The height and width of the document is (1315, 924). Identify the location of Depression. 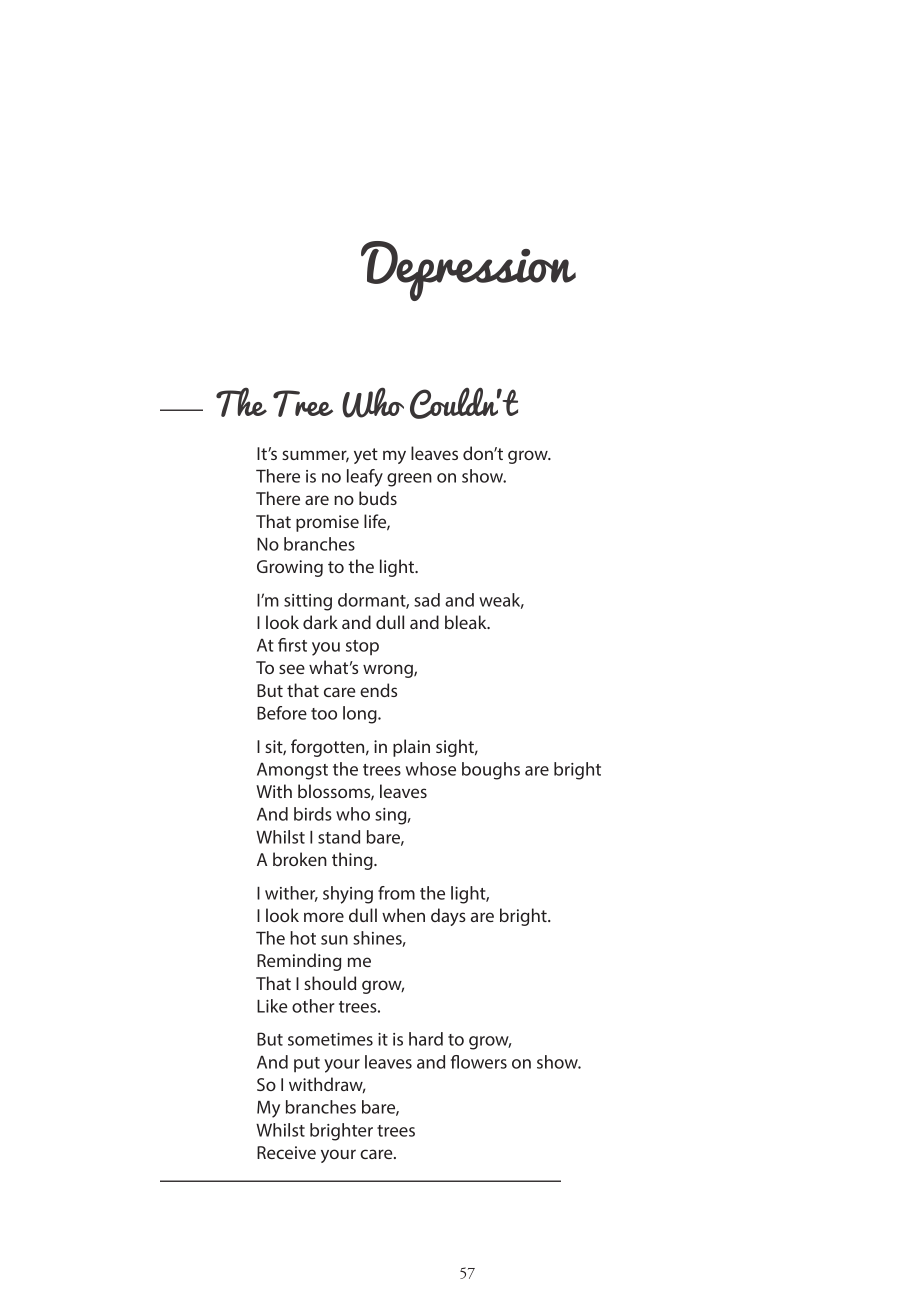
(468, 271).
